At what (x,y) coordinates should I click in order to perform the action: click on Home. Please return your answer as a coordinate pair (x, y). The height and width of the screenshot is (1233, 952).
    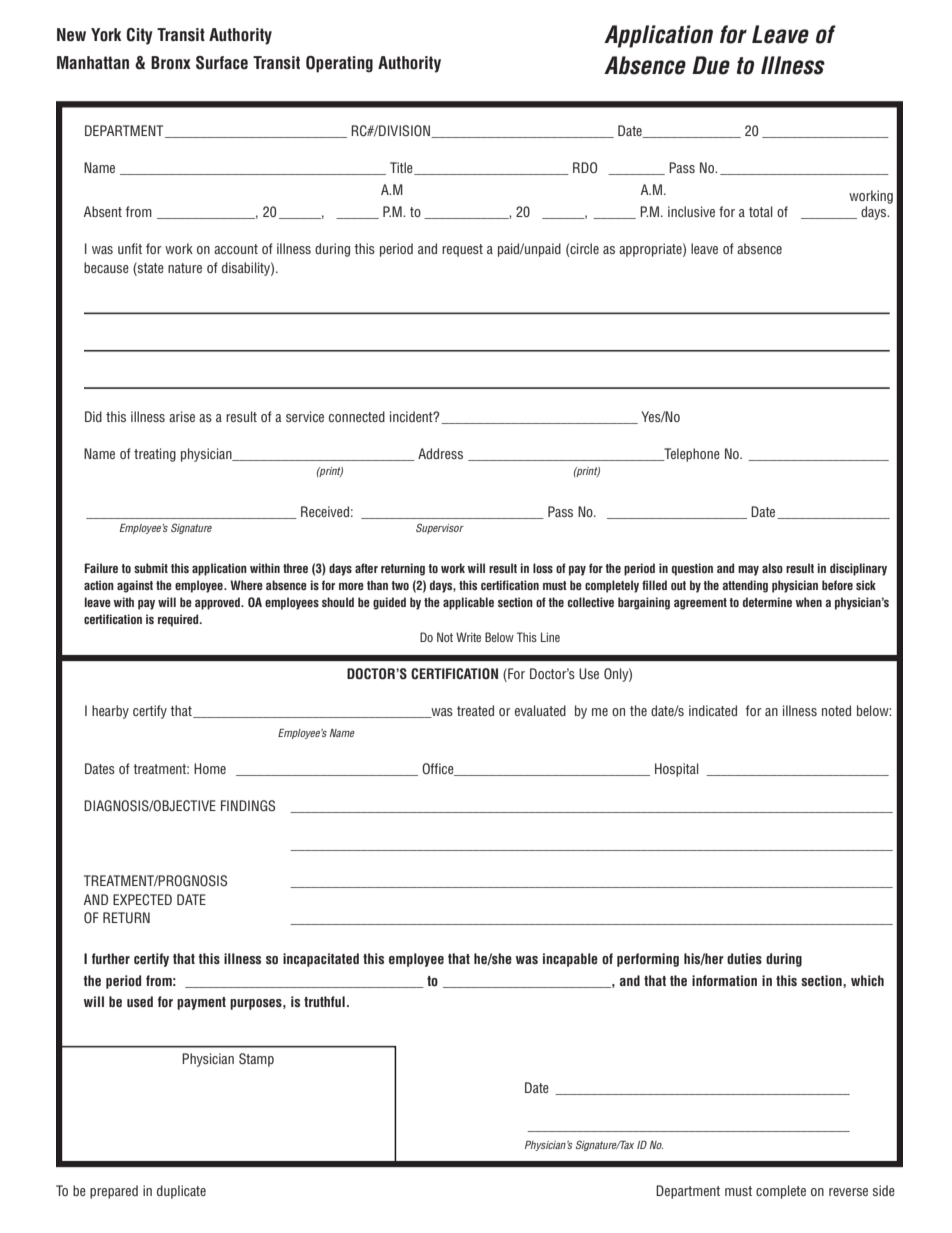
    Looking at the image, I should click on (210, 768).
